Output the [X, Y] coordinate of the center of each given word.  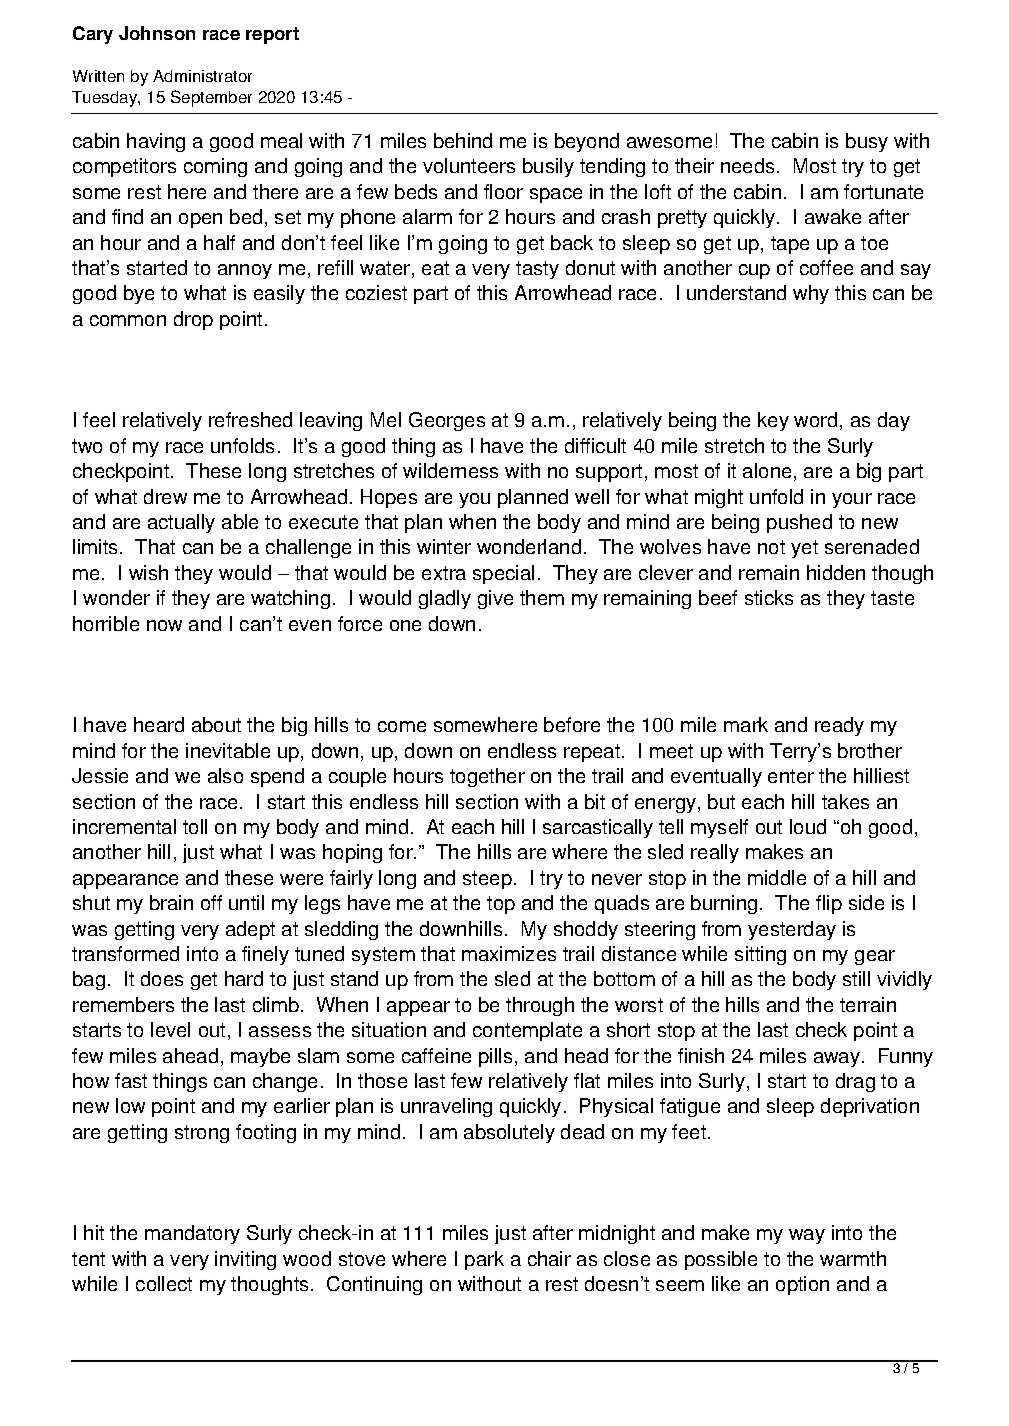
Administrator [202, 76]
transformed [125, 953]
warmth [853, 1258]
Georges [447, 421]
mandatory [192, 1234]
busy [867, 142]
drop [193, 320]
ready [839, 726]
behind [463, 140]
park [484, 1260]
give [495, 599]
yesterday [792, 930]
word [815, 419]
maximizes [509, 953]
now [164, 625]
